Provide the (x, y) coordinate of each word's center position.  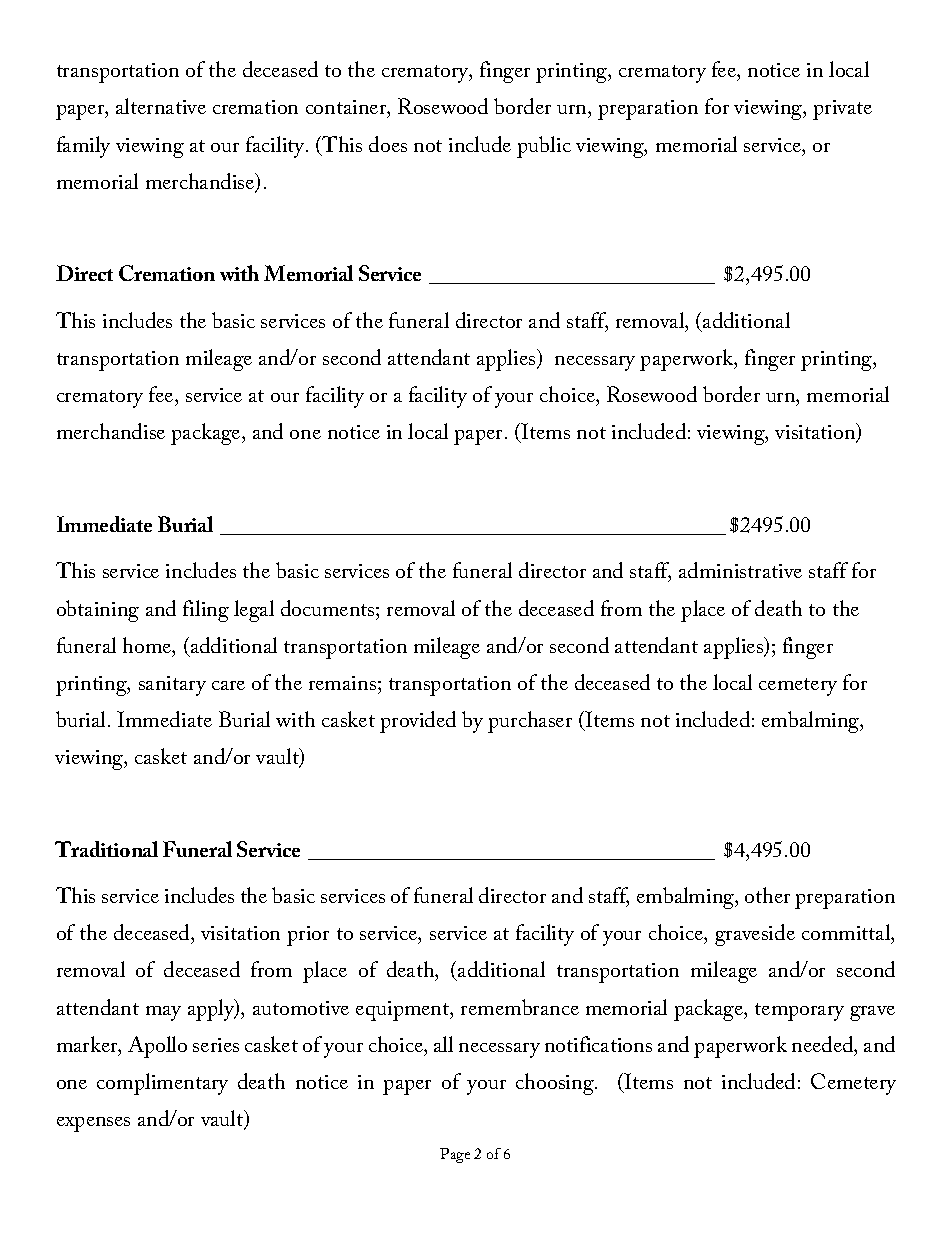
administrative (740, 570)
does (388, 144)
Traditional (106, 849)
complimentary (162, 1084)
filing (206, 611)
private (842, 110)
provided (418, 722)
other (767, 895)
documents (329, 608)
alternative (161, 106)
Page (455, 1155)
